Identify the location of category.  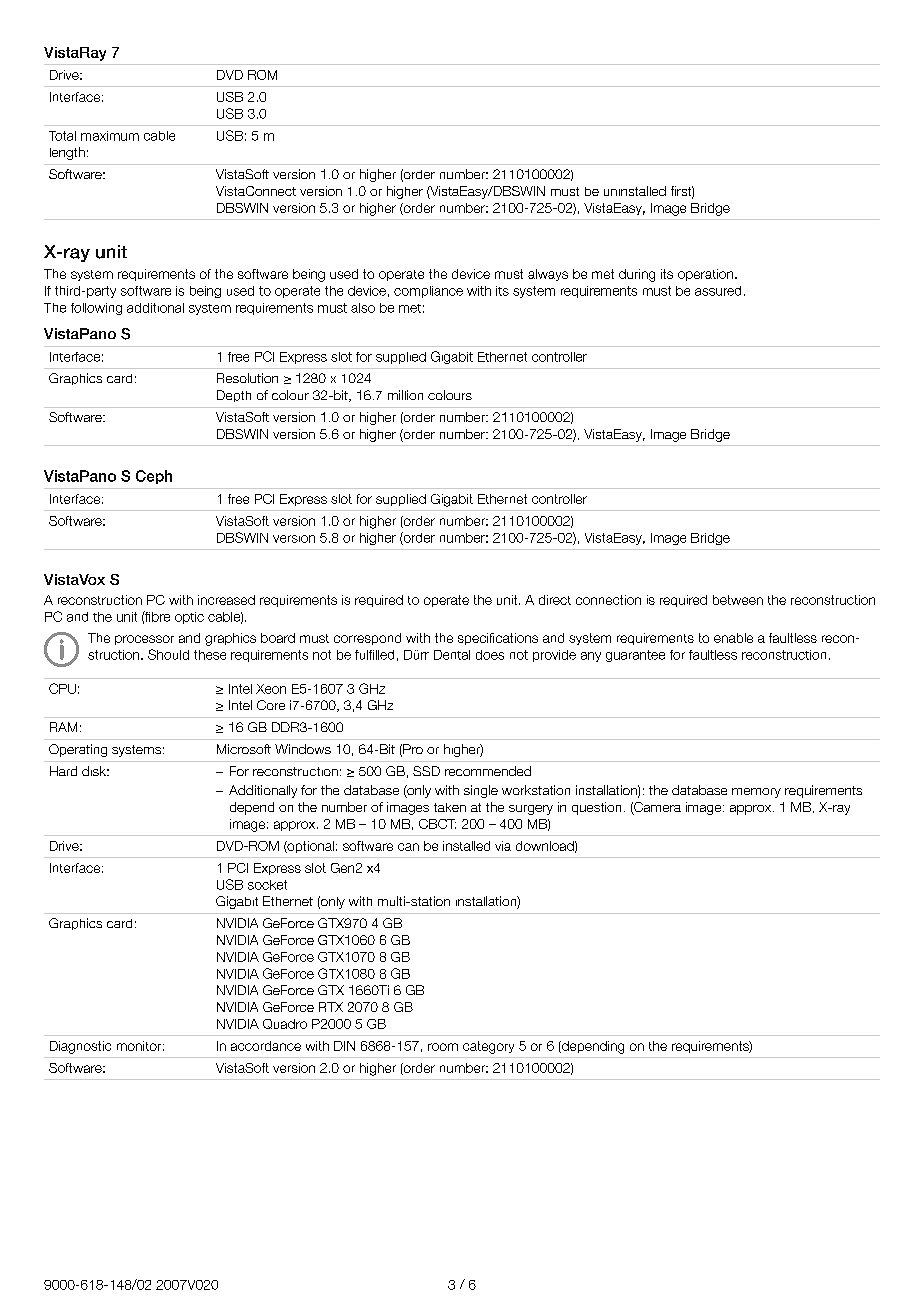
(488, 1047).
